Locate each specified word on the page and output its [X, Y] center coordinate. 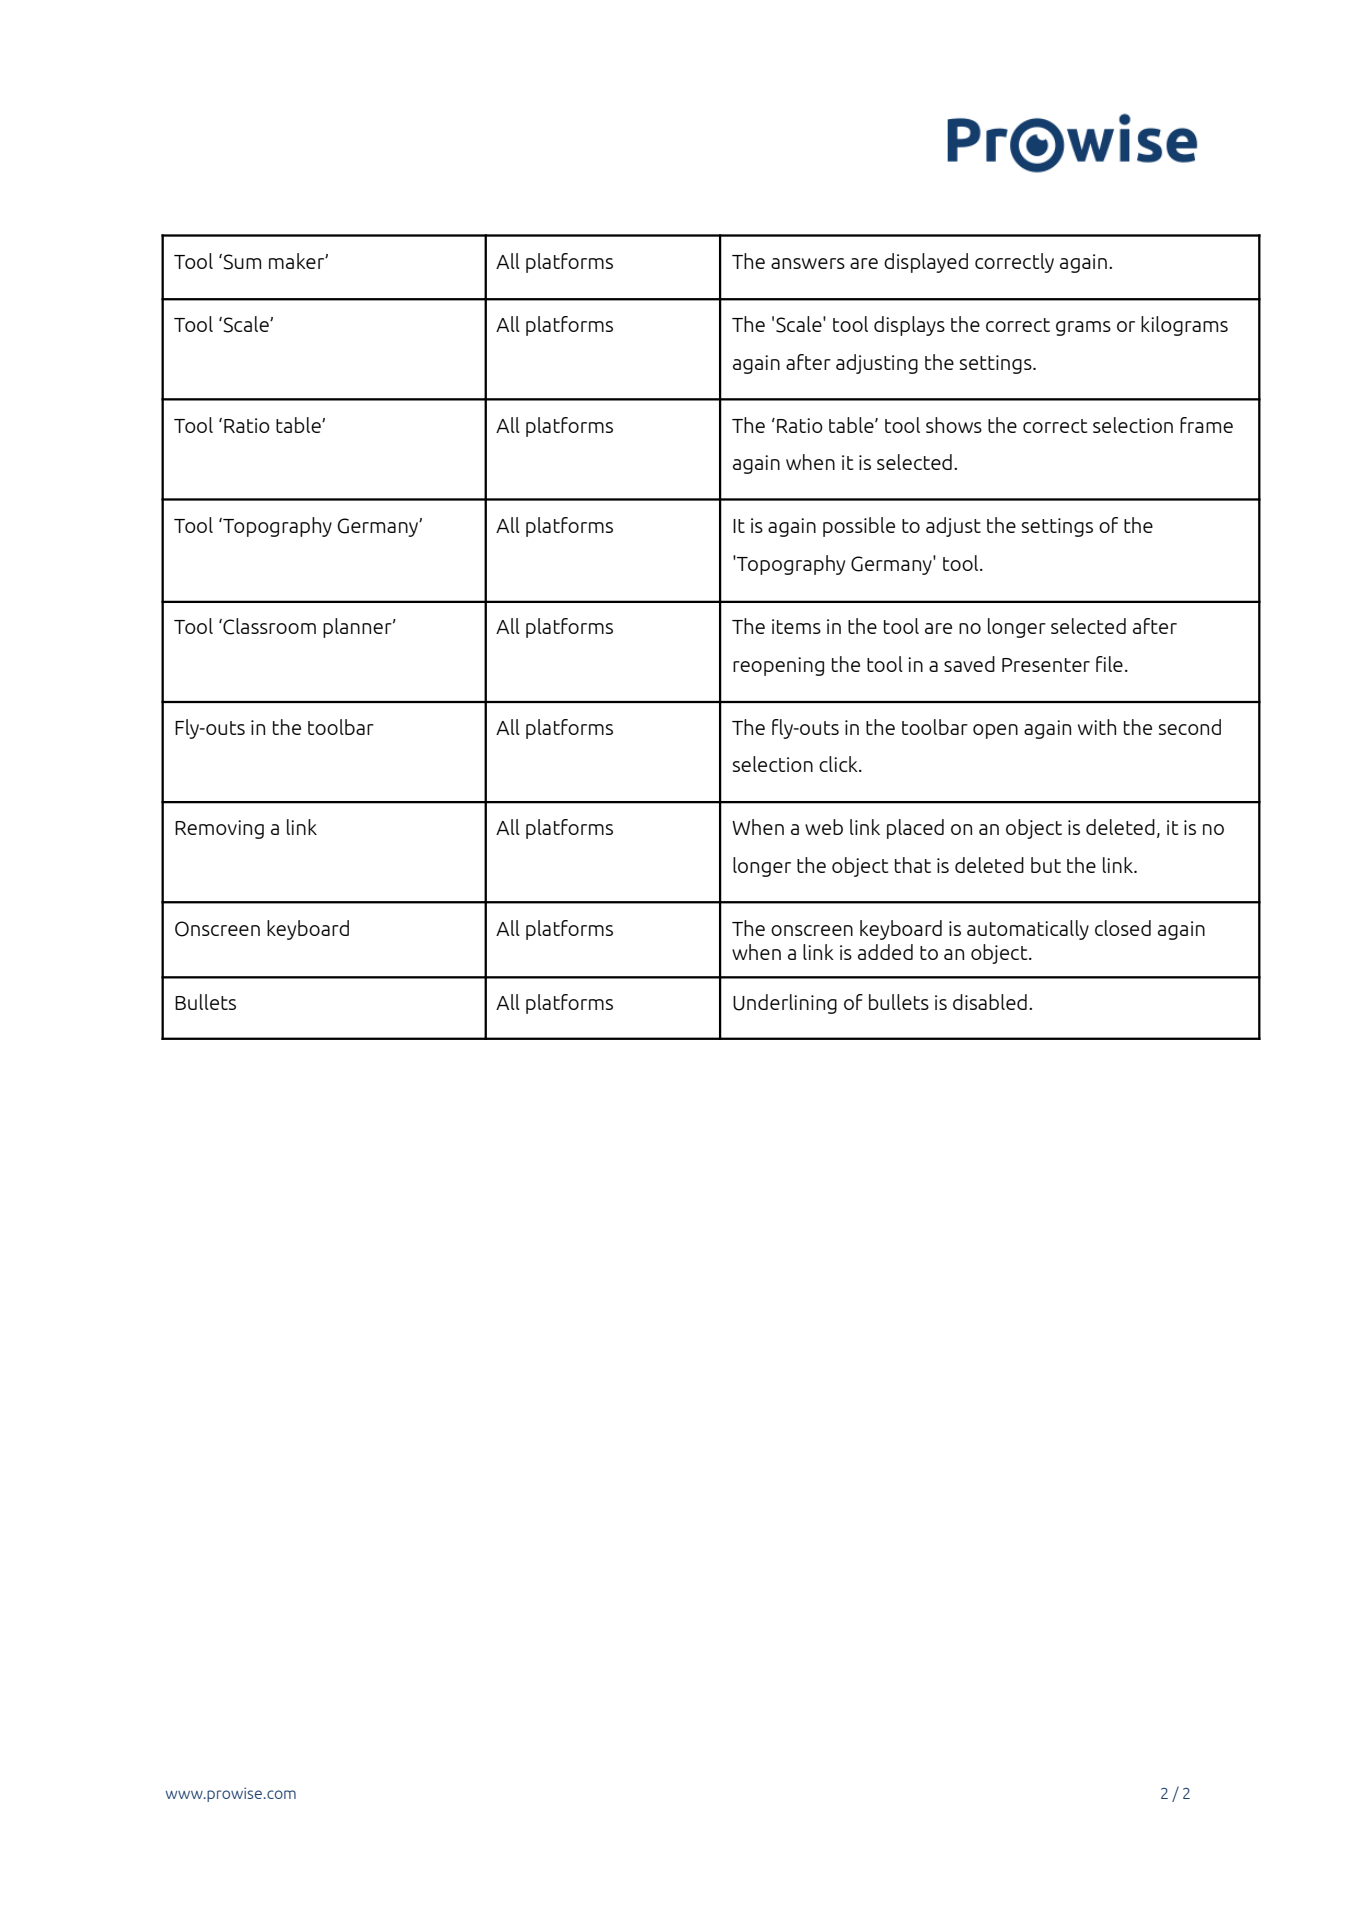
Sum [241, 262]
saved [969, 664]
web [824, 827]
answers [808, 263]
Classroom [268, 626]
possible [859, 527]
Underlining [785, 1004]
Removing [219, 829]
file [1109, 664]
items [796, 626]
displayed [926, 263]
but [1046, 865]
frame [1206, 425]
